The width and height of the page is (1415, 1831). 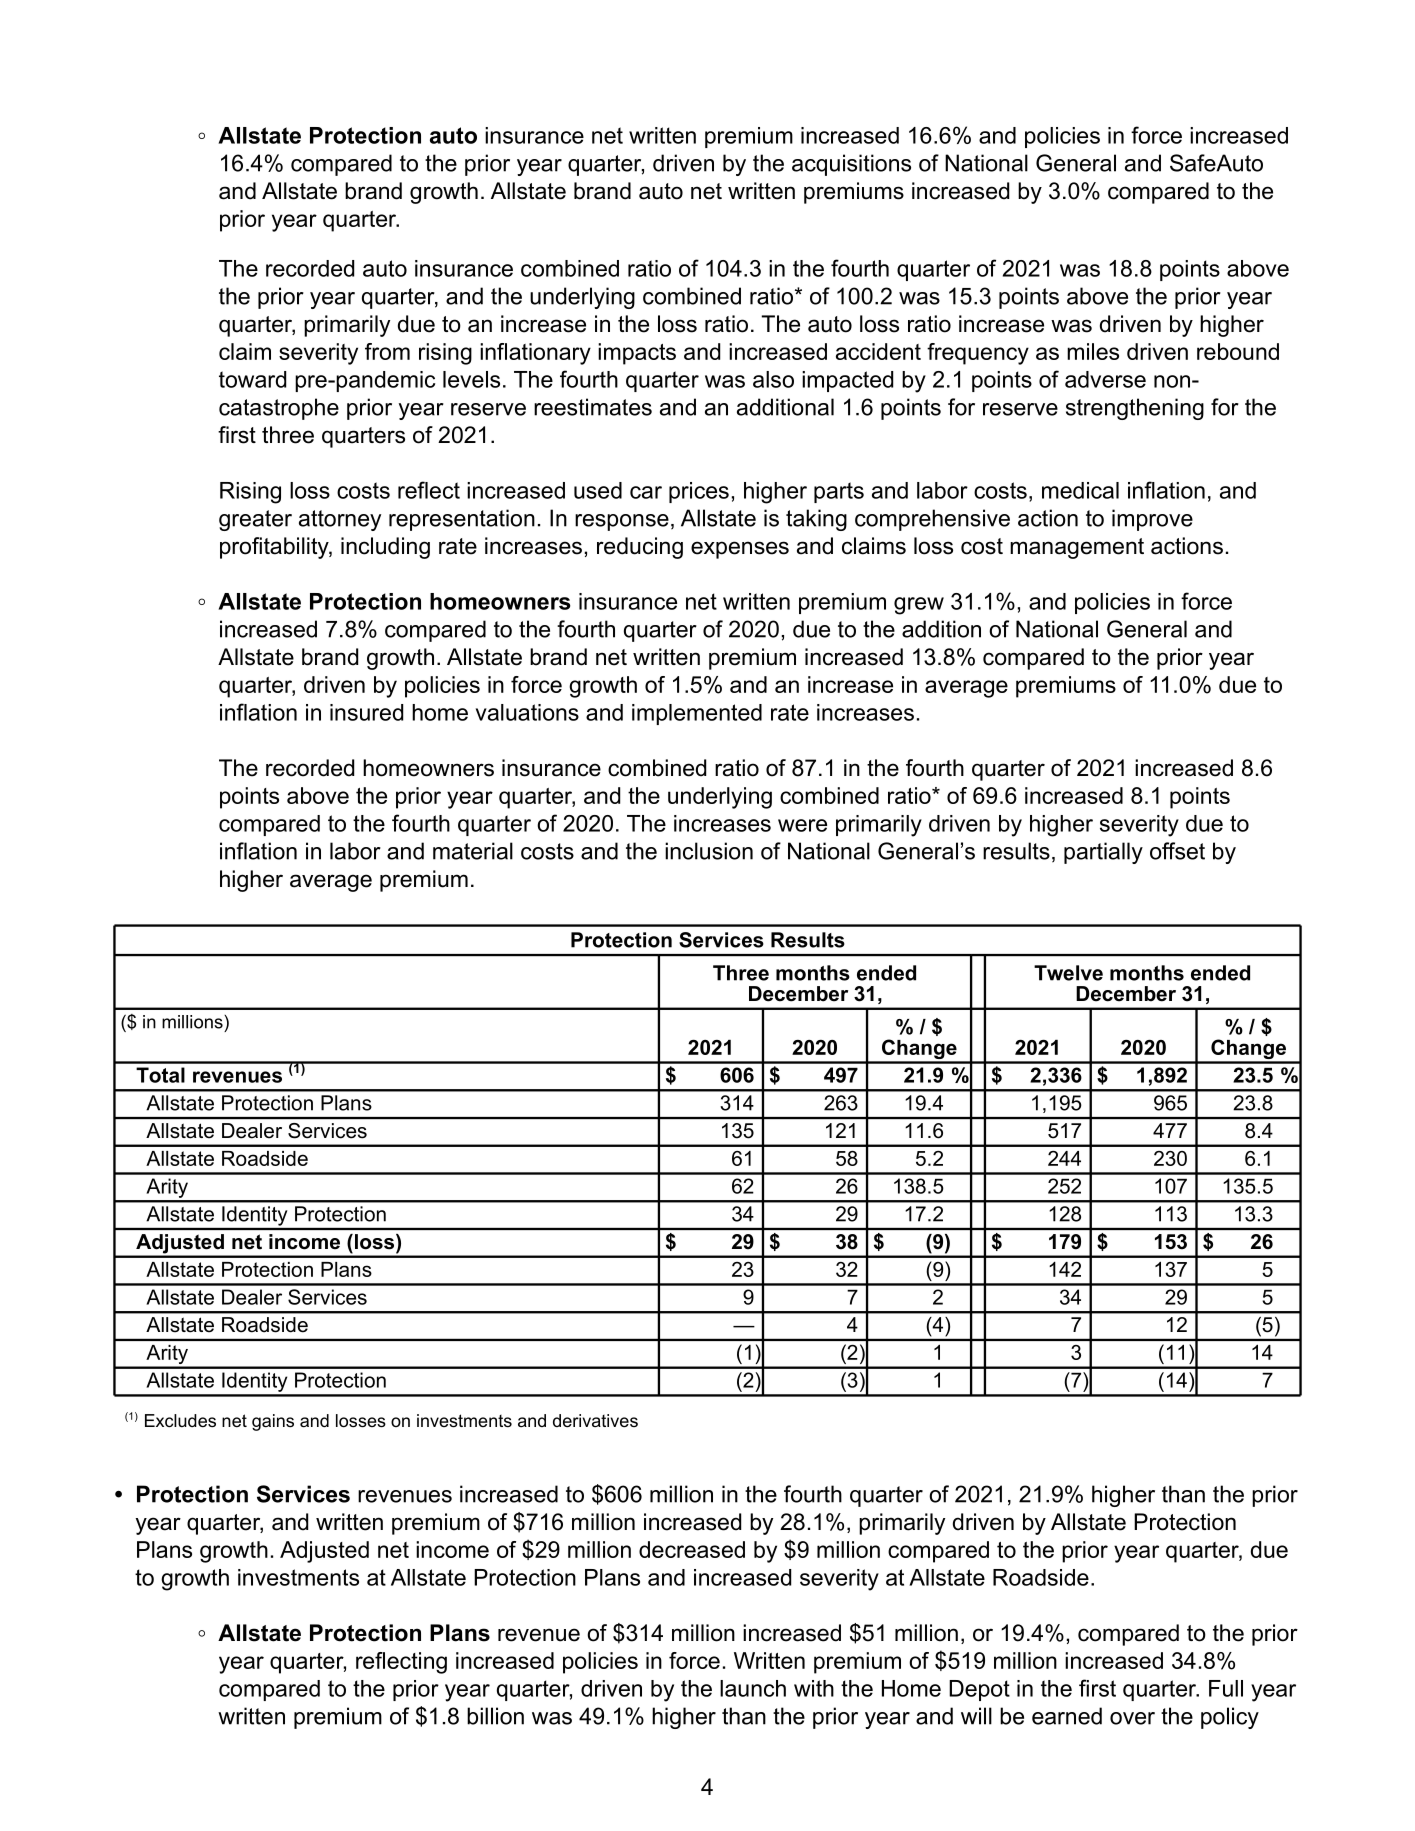 I want to click on from, so click(x=387, y=351).
